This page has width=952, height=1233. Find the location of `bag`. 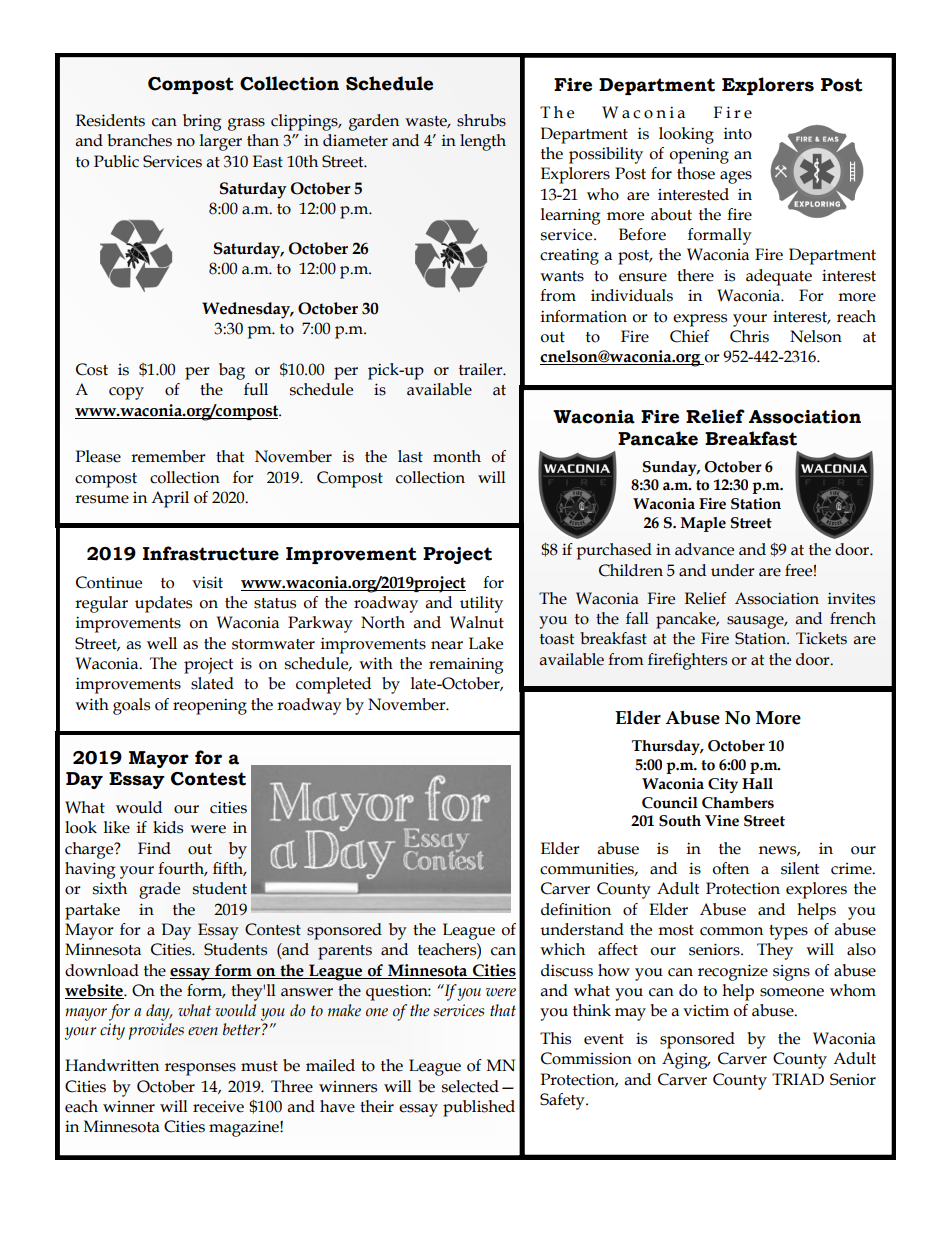

bag is located at coordinates (232, 371).
